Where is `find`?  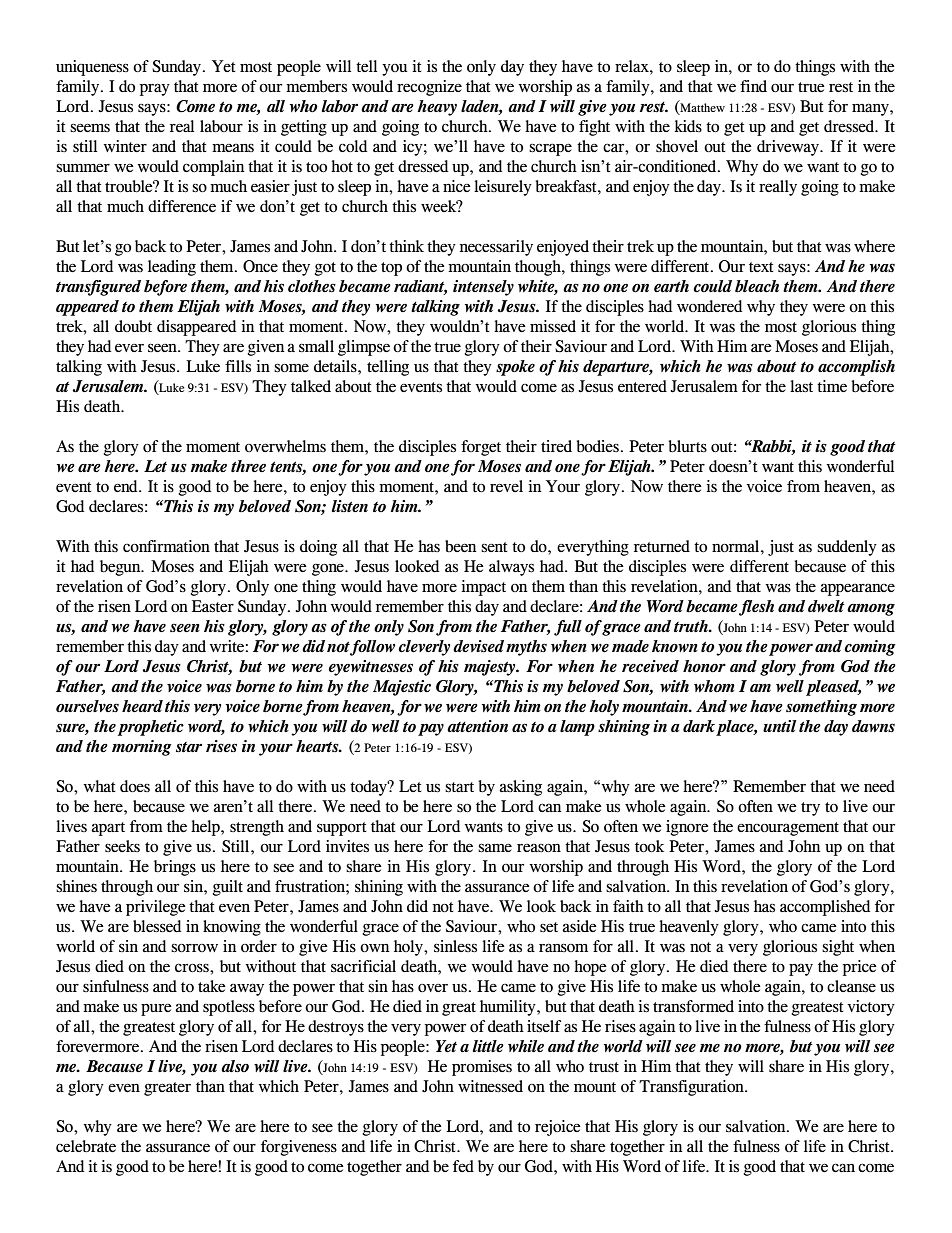 find is located at coordinates (753, 86).
